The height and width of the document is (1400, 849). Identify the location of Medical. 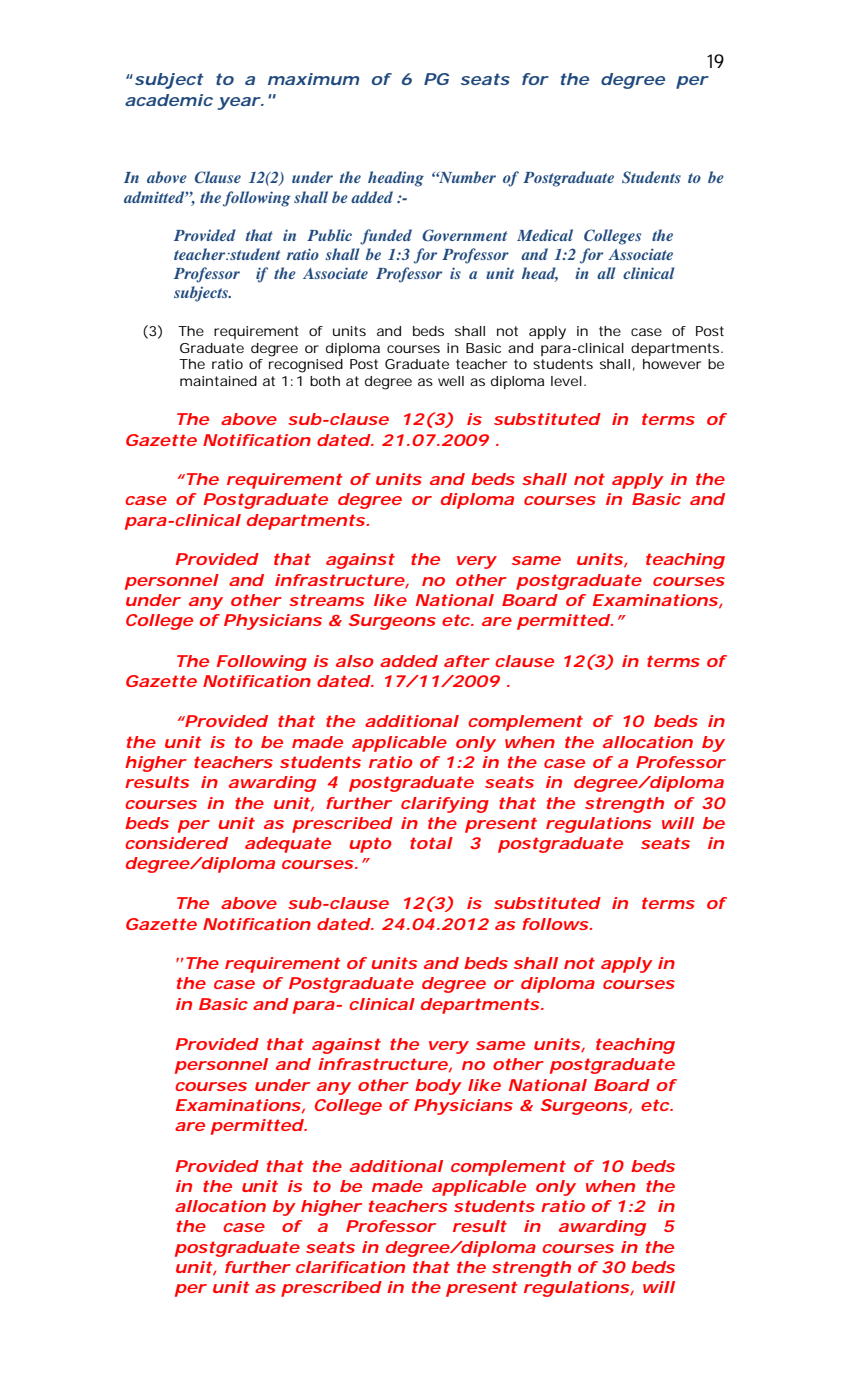
(545, 235).
